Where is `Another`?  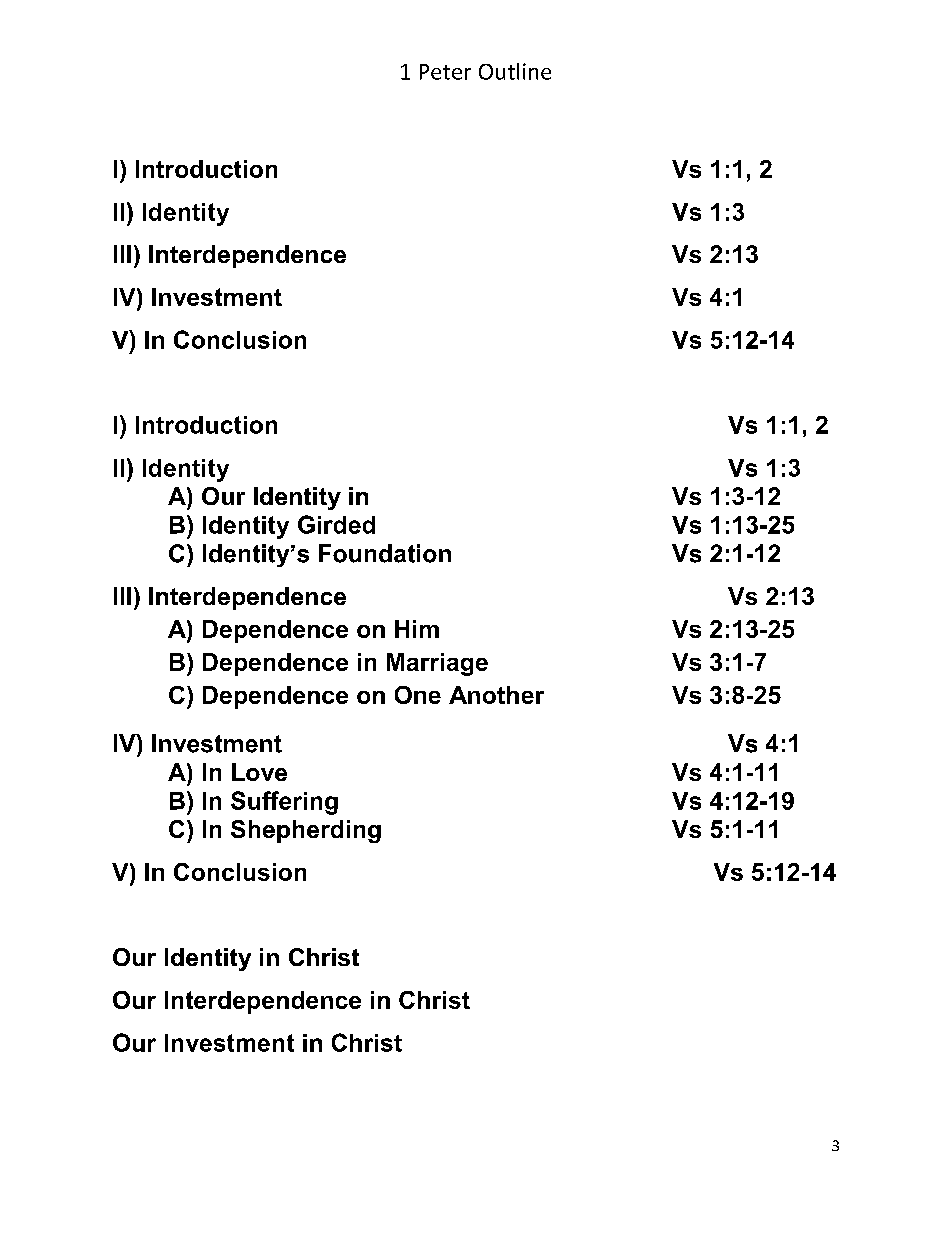
Another is located at coordinates (496, 695).
